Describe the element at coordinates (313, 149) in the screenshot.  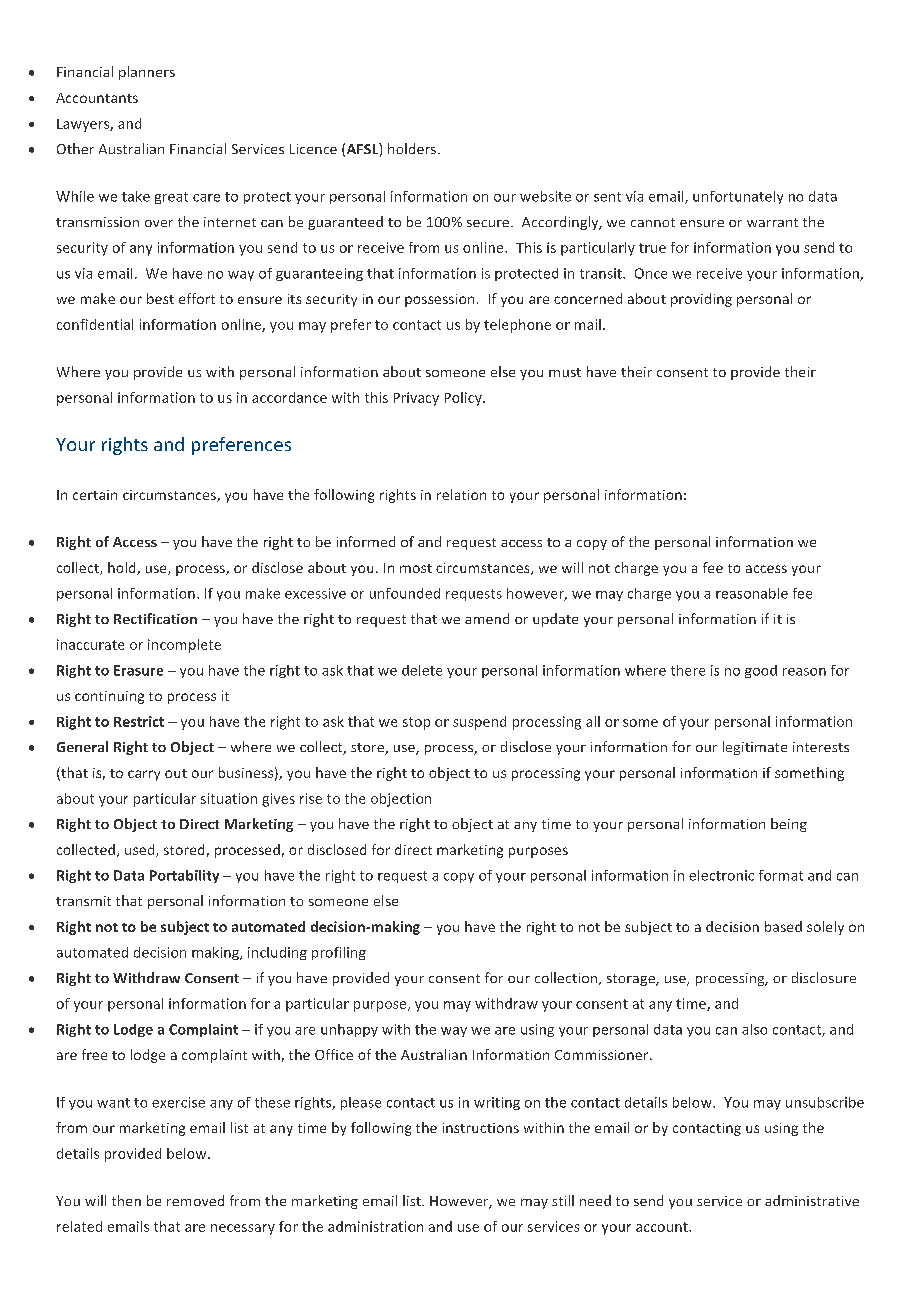
I see `Licence` at that location.
